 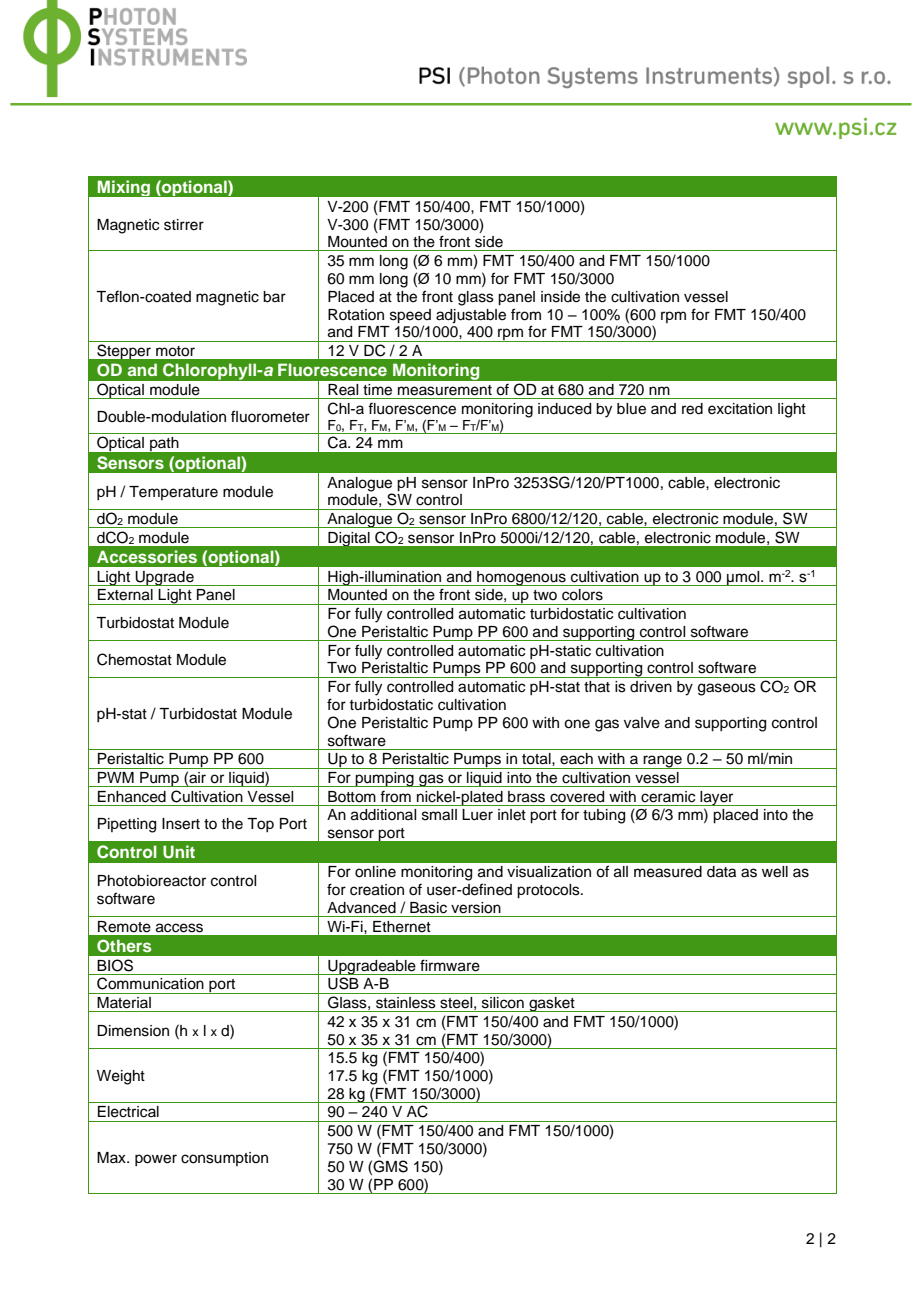 What do you see at coordinates (184, 225) in the page?
I see `stirrer` at bounding box center [184, 225].
